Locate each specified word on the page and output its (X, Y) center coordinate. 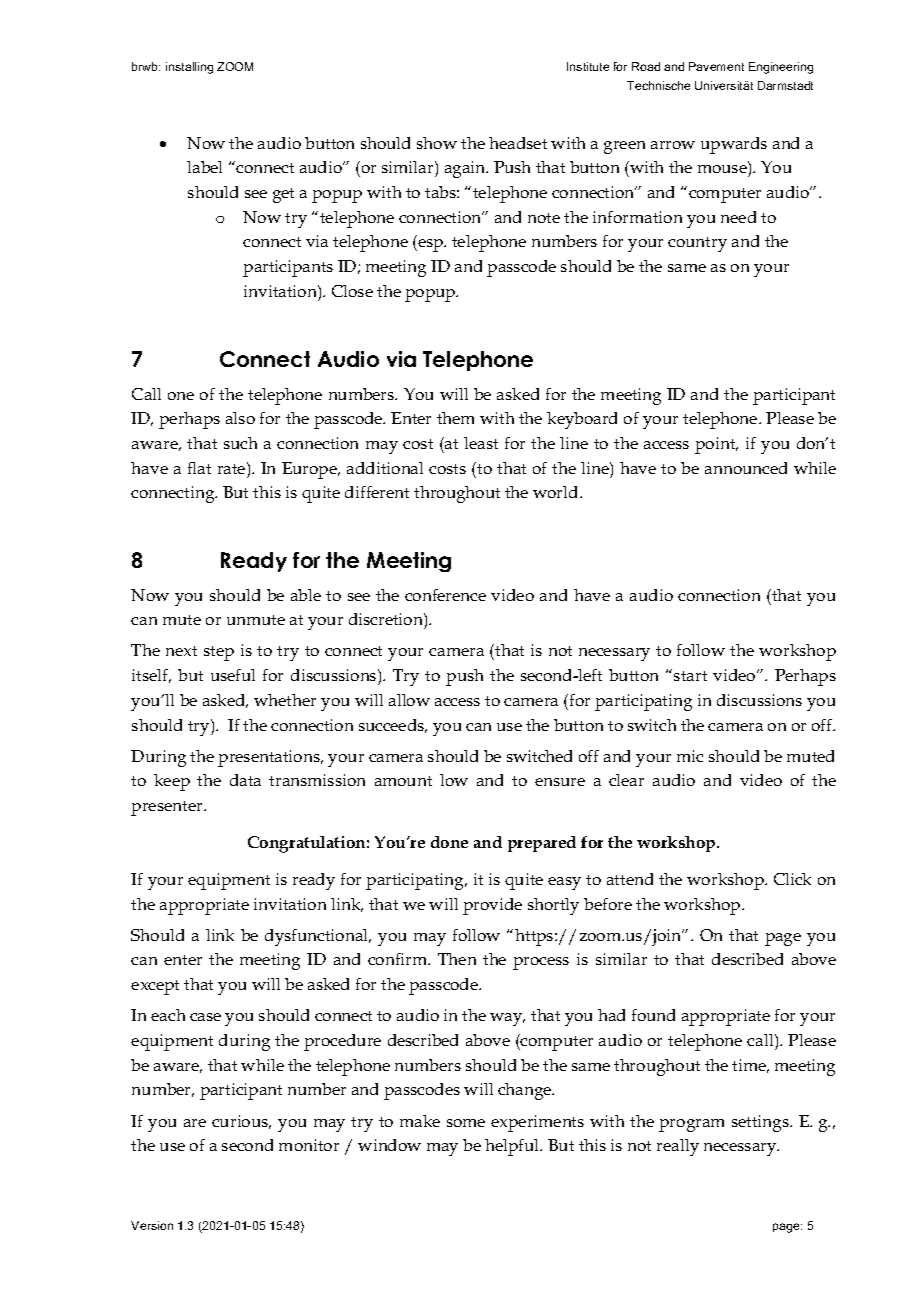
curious (241, 1122)
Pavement (716, 66)
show (437, 143)
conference (445, 595)
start (690, 676)
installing (189, 68)
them (455, 418)
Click (792, 879)
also (240, 418)
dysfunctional (318, 937)
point (716, 445)
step (219, 653)
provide (492, 906)
